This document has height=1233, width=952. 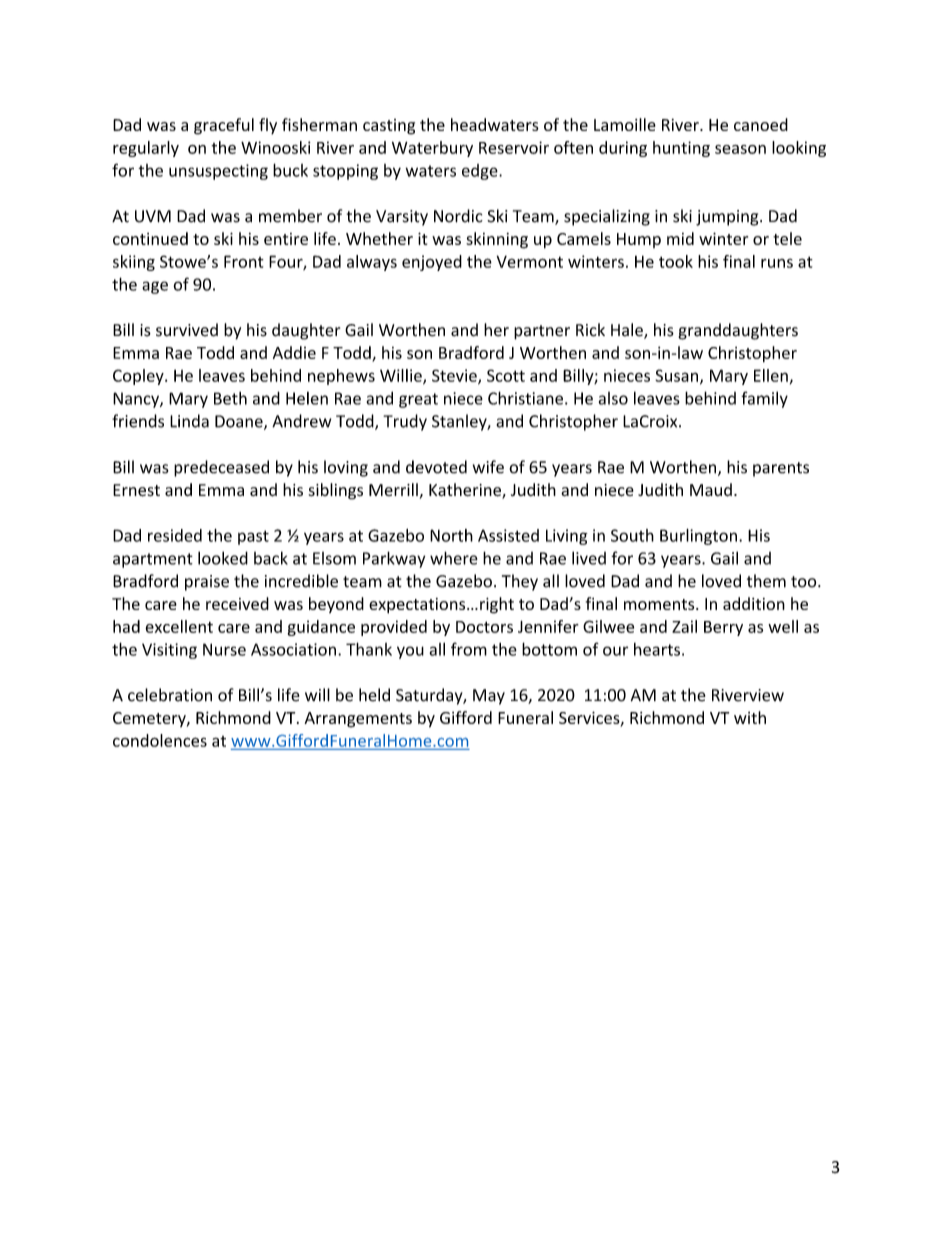 I want to click on North, so click(x=451, y=535).
